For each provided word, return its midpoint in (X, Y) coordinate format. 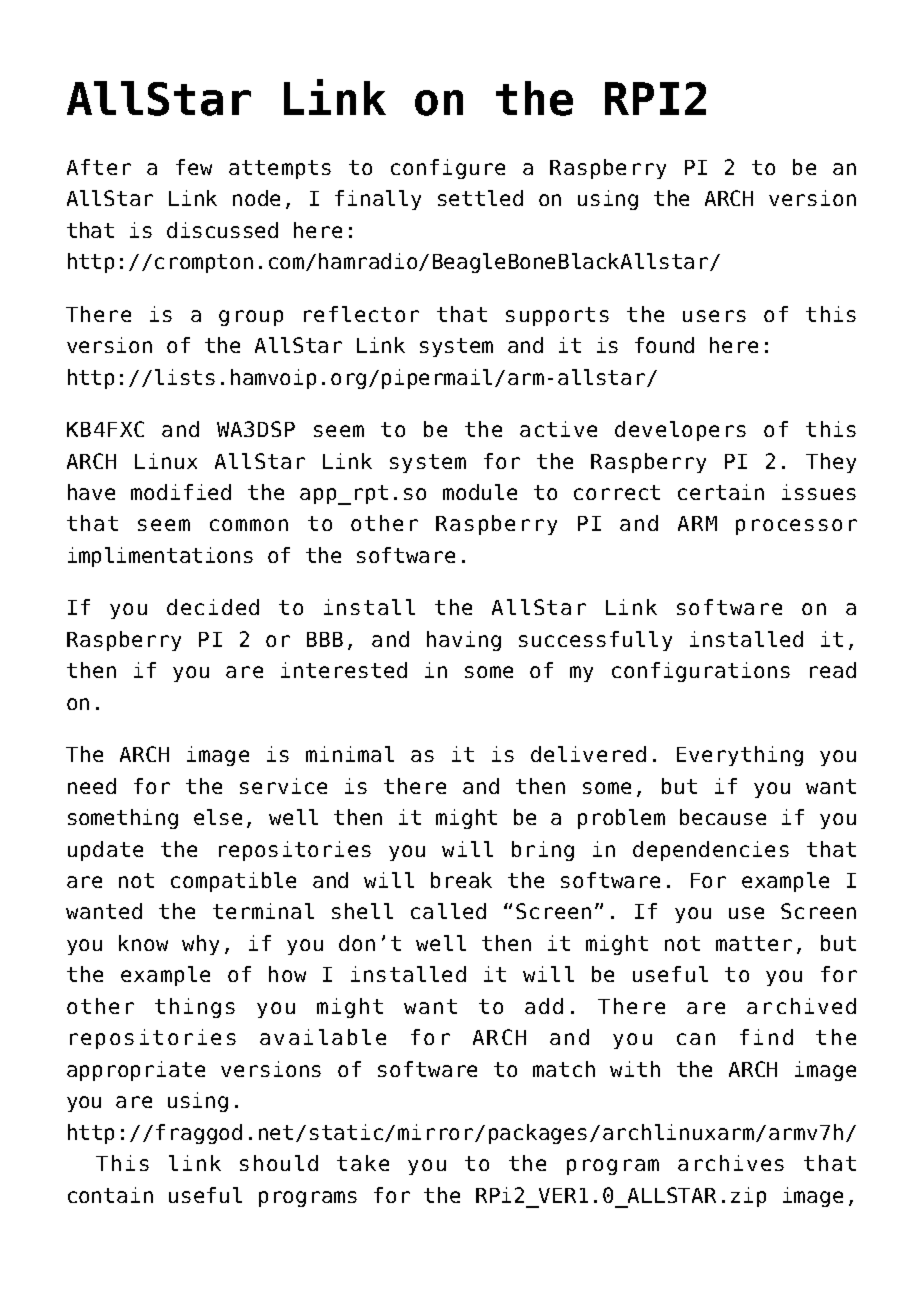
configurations (701, 672)
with (635, 1069)
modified (181, 492)
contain (110, 1195)
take (363, 1163)
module (480, 492)
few (194, 167)
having (464, 641)
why (200, 945)
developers (680, 431)
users (714, 316)
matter (754, 943)
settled (480, 198)
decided (213, 607)
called (448, 911)
